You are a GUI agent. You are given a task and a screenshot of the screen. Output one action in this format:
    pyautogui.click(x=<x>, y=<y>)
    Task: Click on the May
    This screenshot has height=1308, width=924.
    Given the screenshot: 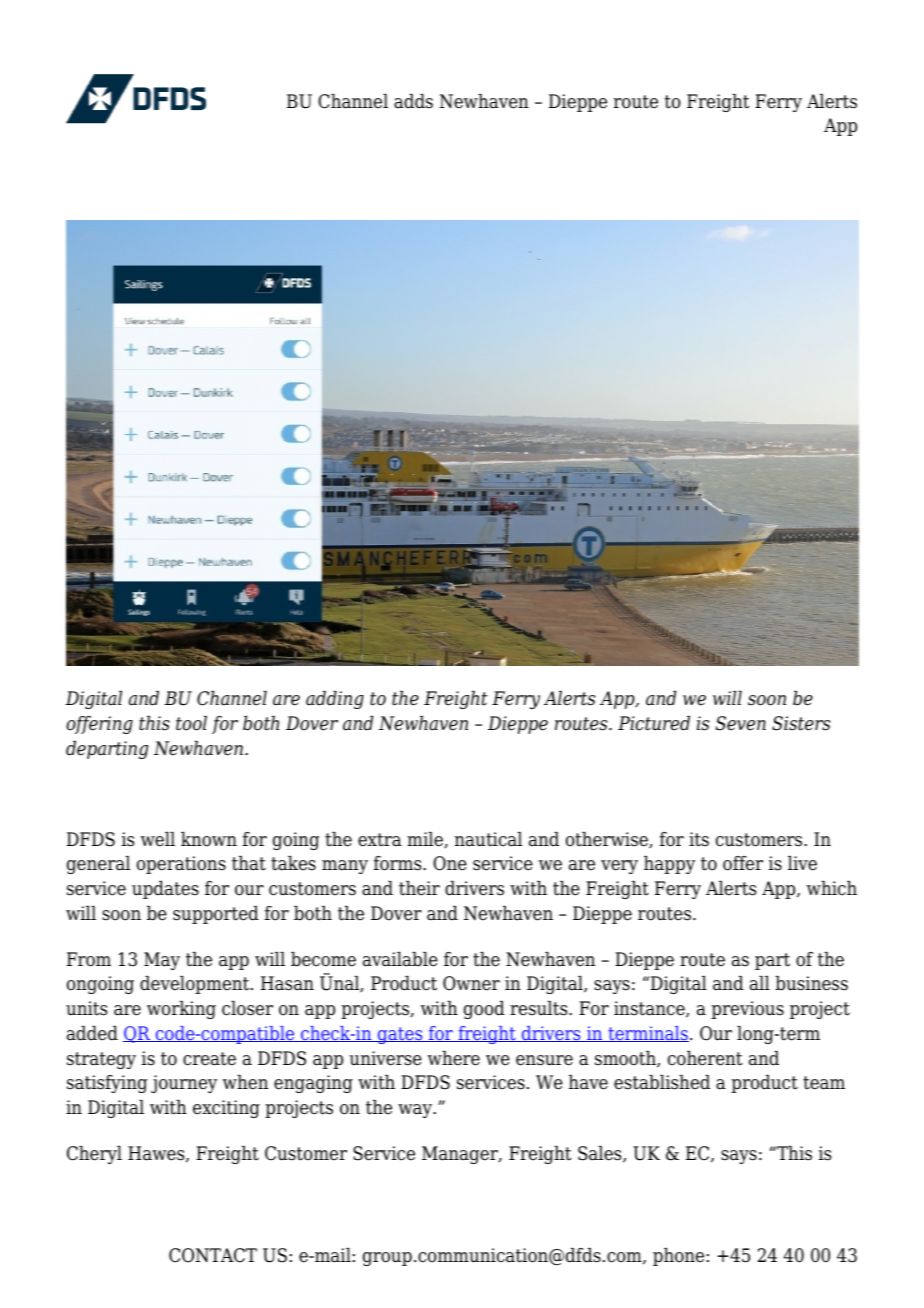 What is the action you would take?
    pyautogui.click(x=162, y=961)
